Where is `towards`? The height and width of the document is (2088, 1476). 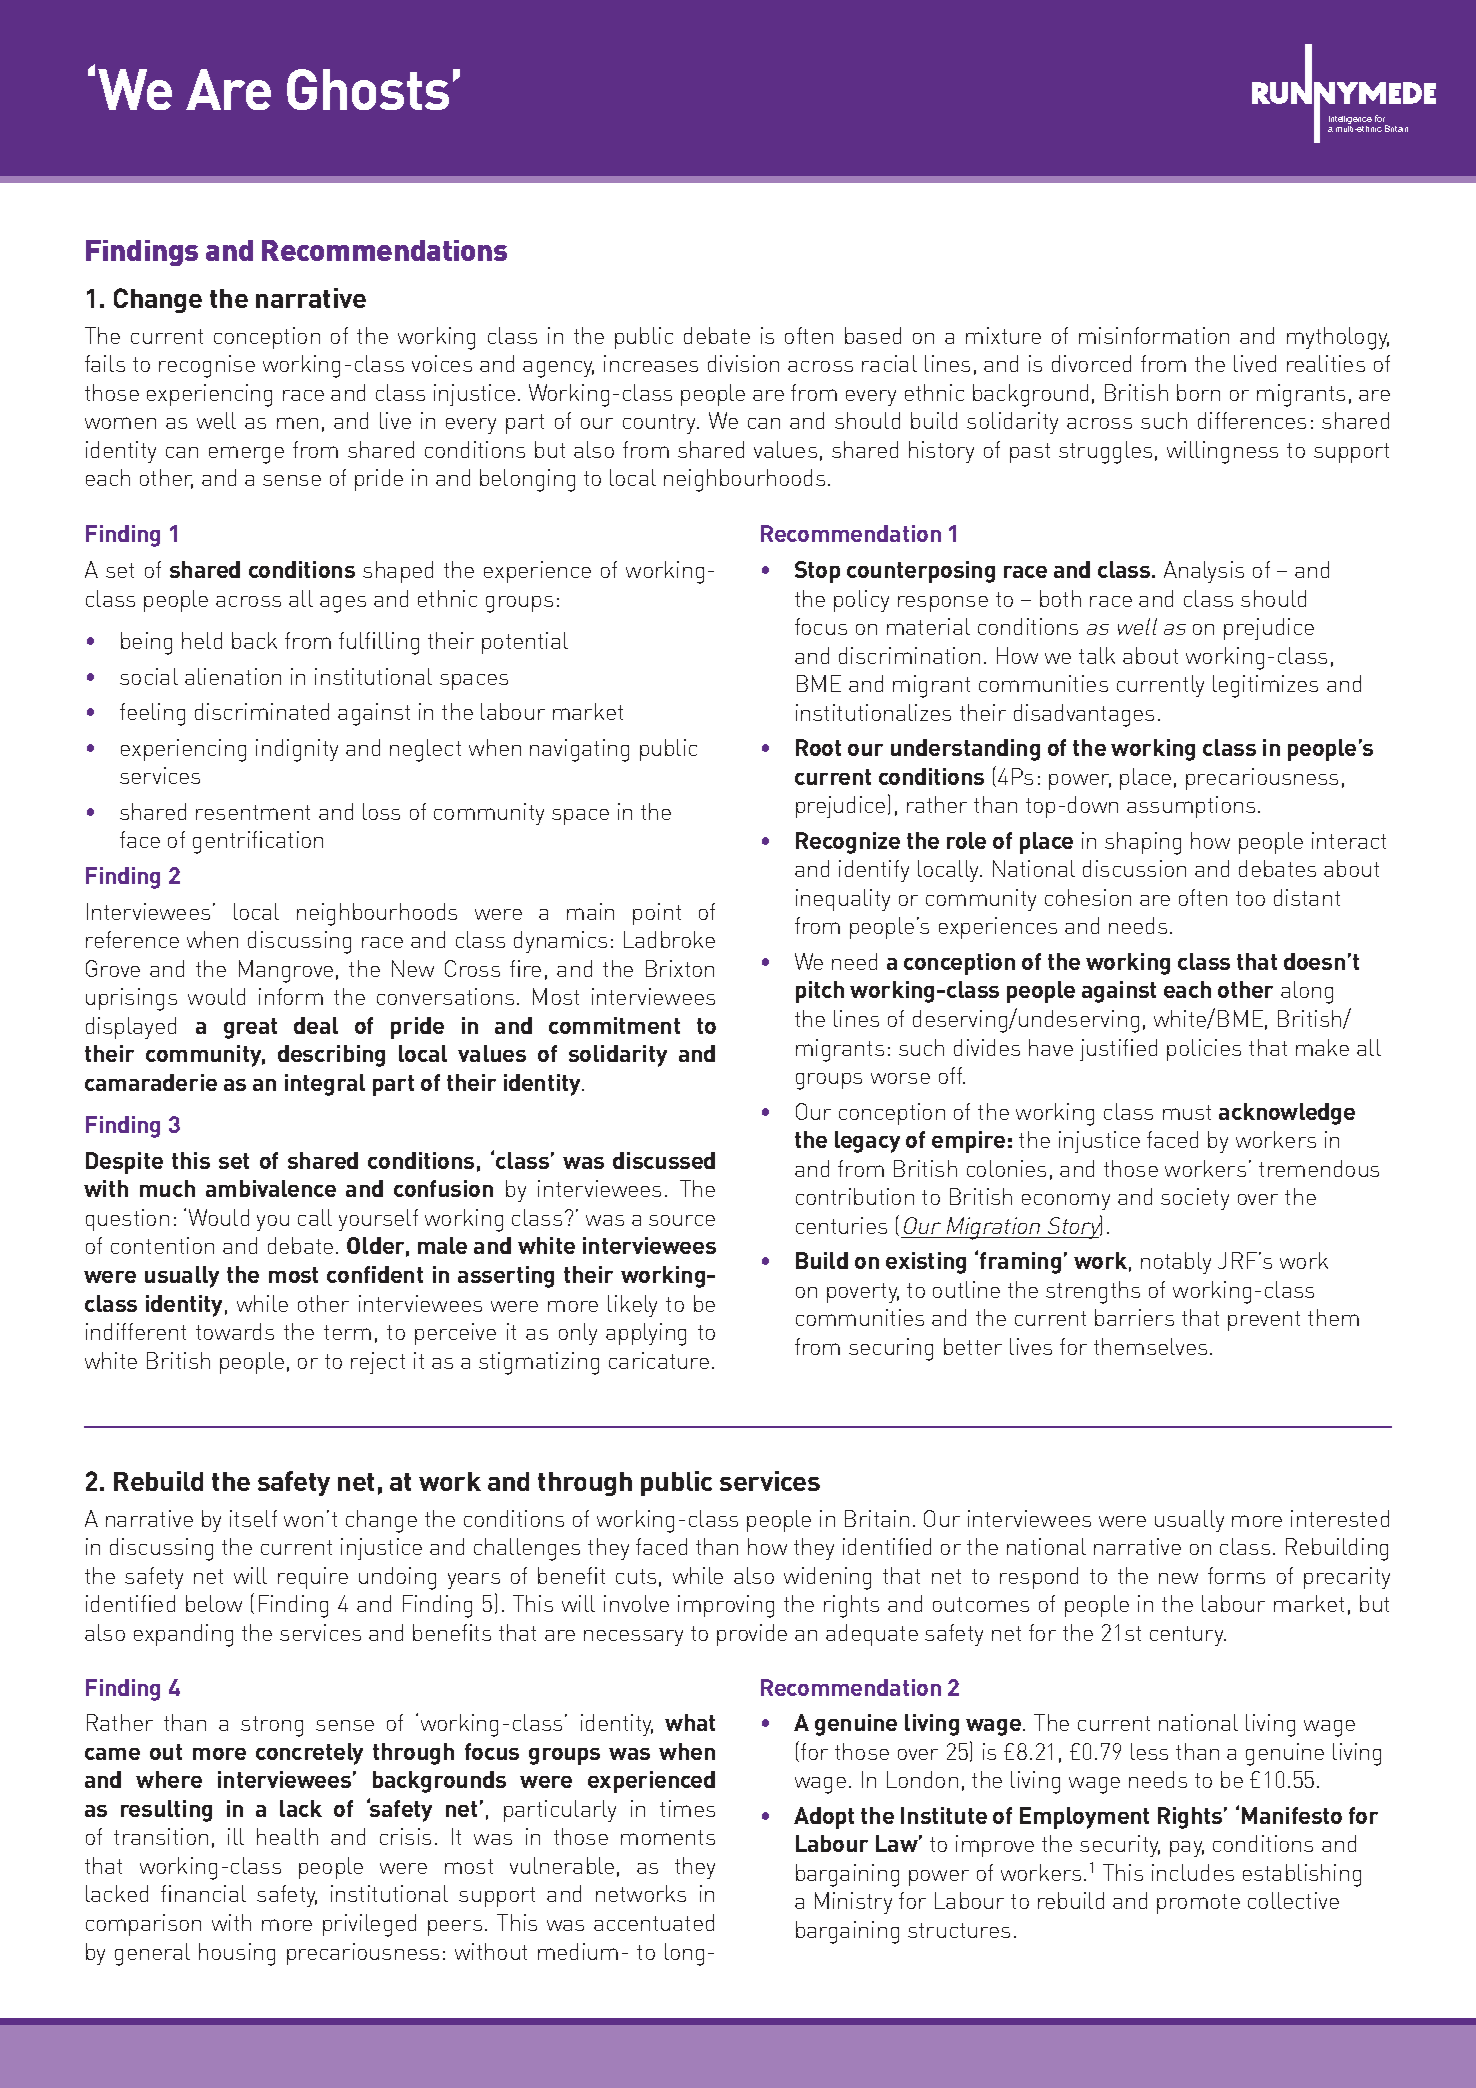 towards is located at coordinates (235, 1331).
